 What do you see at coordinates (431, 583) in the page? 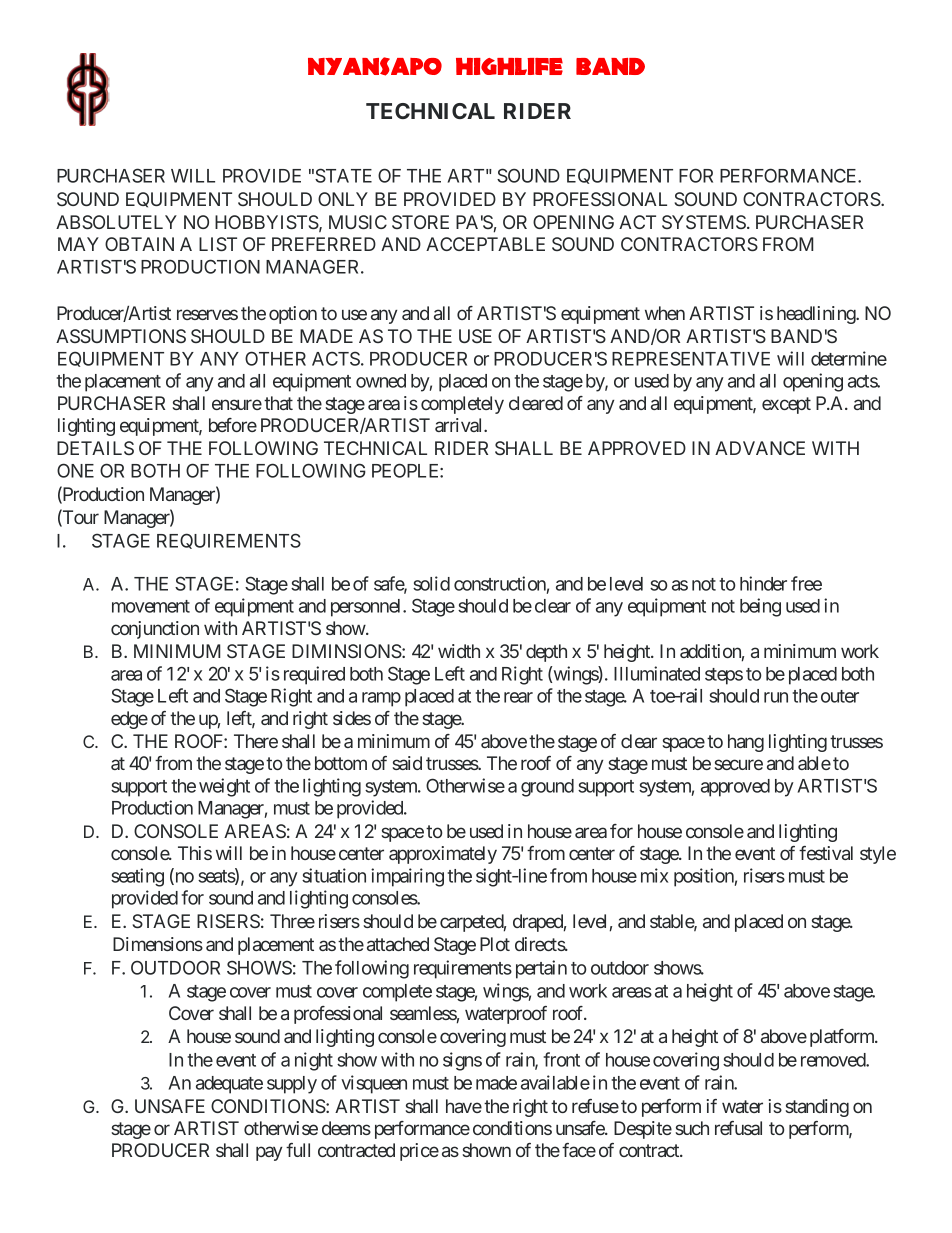
I see `solid` at bounding box center [431, 583].
